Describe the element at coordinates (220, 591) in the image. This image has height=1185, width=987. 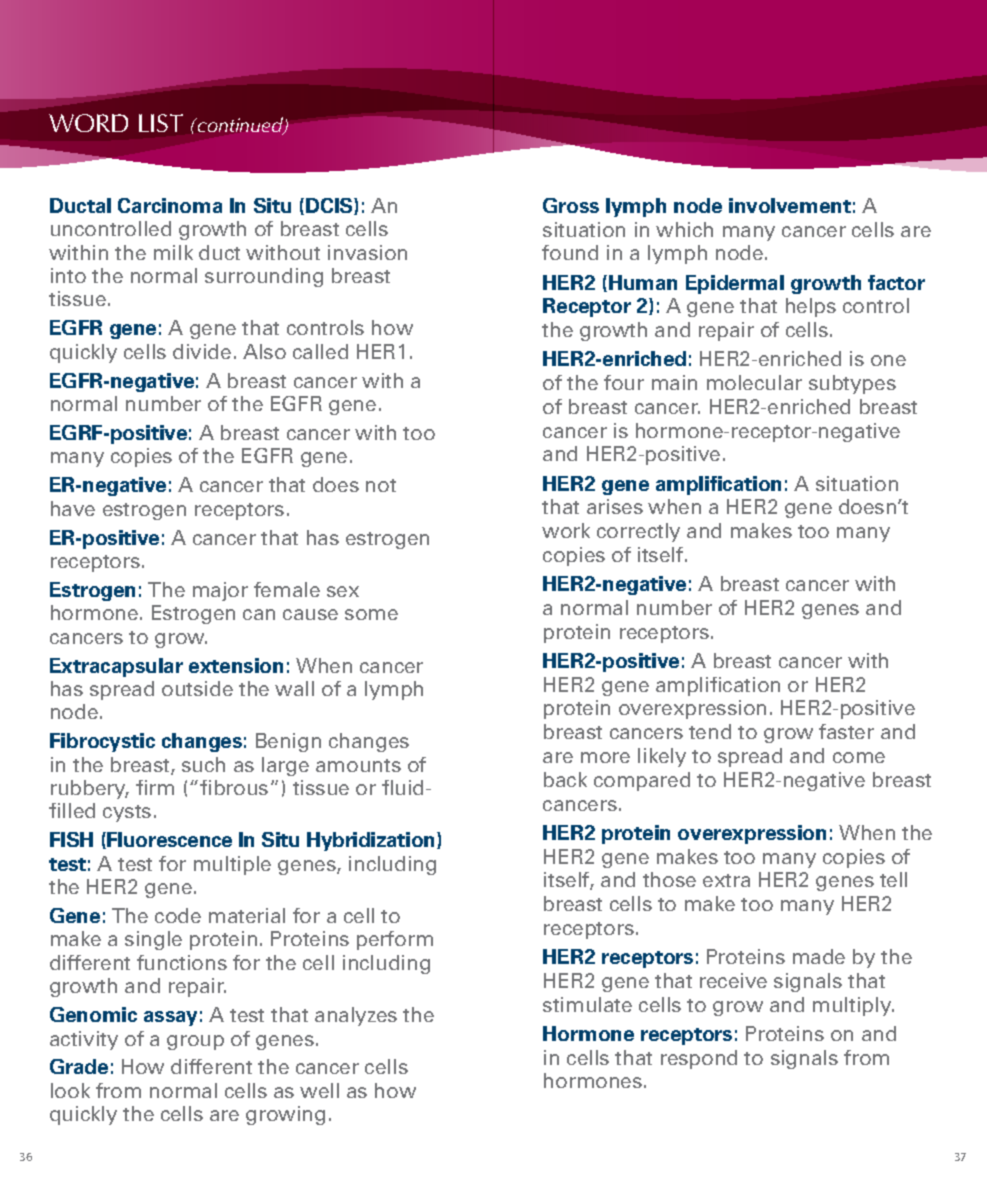
I see `major` at that location.
